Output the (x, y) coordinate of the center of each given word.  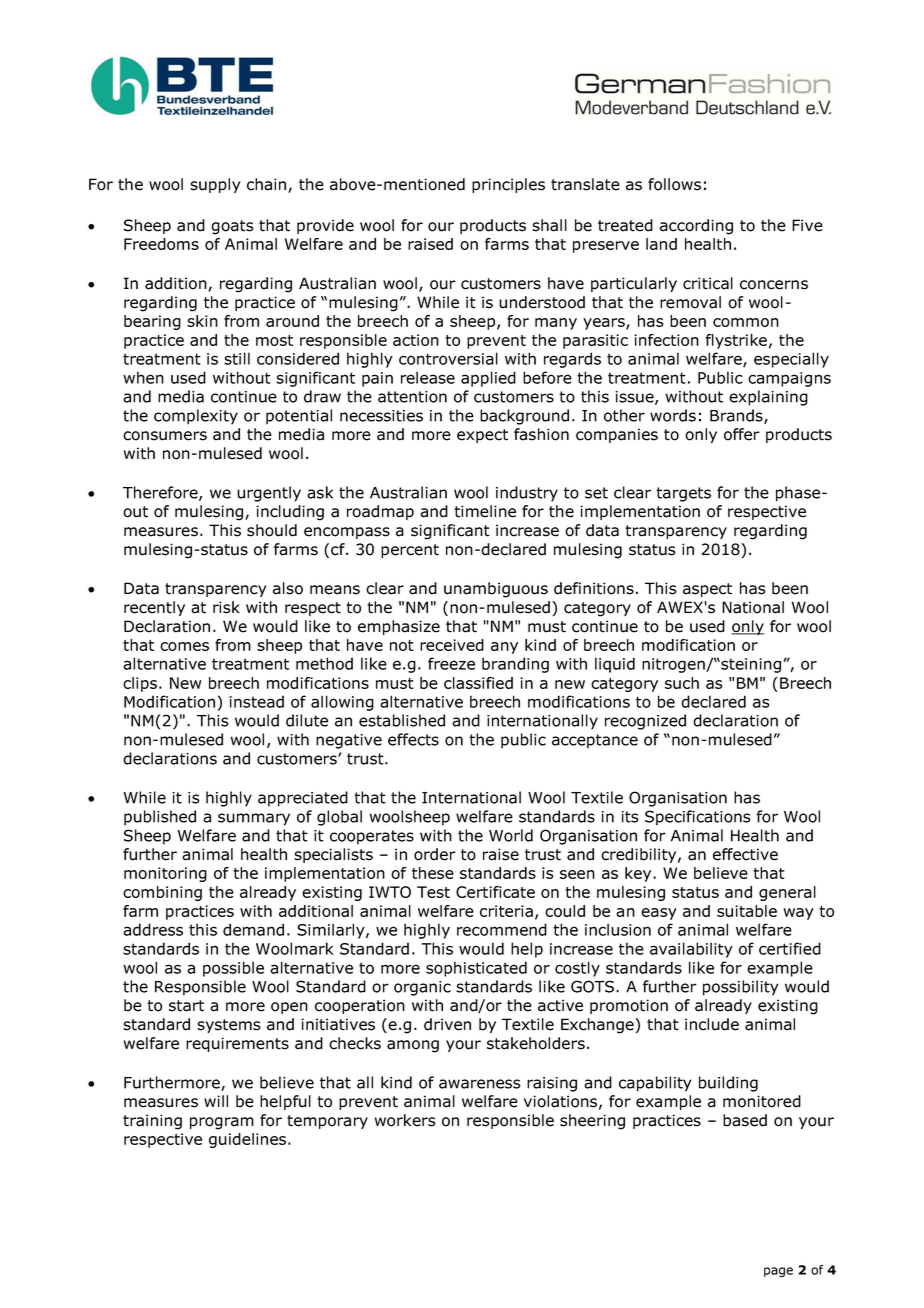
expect (482, 436)
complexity (196, 417)
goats (232, 227)
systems (229, 1026)
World (511, 835)
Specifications (698, 818)
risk (226, 607)
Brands (737, 416)
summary (254, 819)
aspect (707, 590)
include (712, 1024)
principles (508, 185)
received (452, 645)
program (222, 1123)
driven (447, 1024)
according (696, 227)
